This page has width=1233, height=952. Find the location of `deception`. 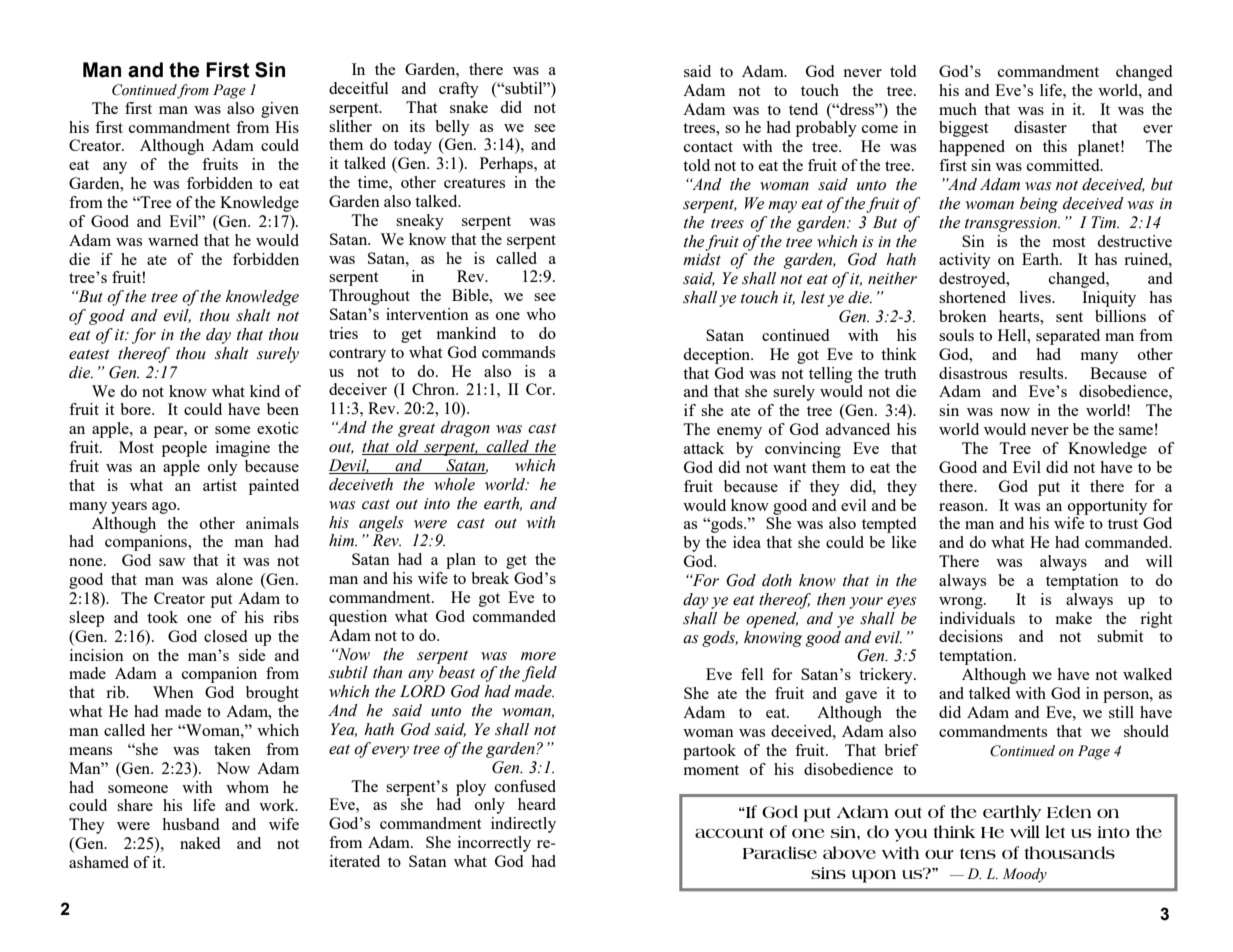

deception is located at coordinates (718, 356).
